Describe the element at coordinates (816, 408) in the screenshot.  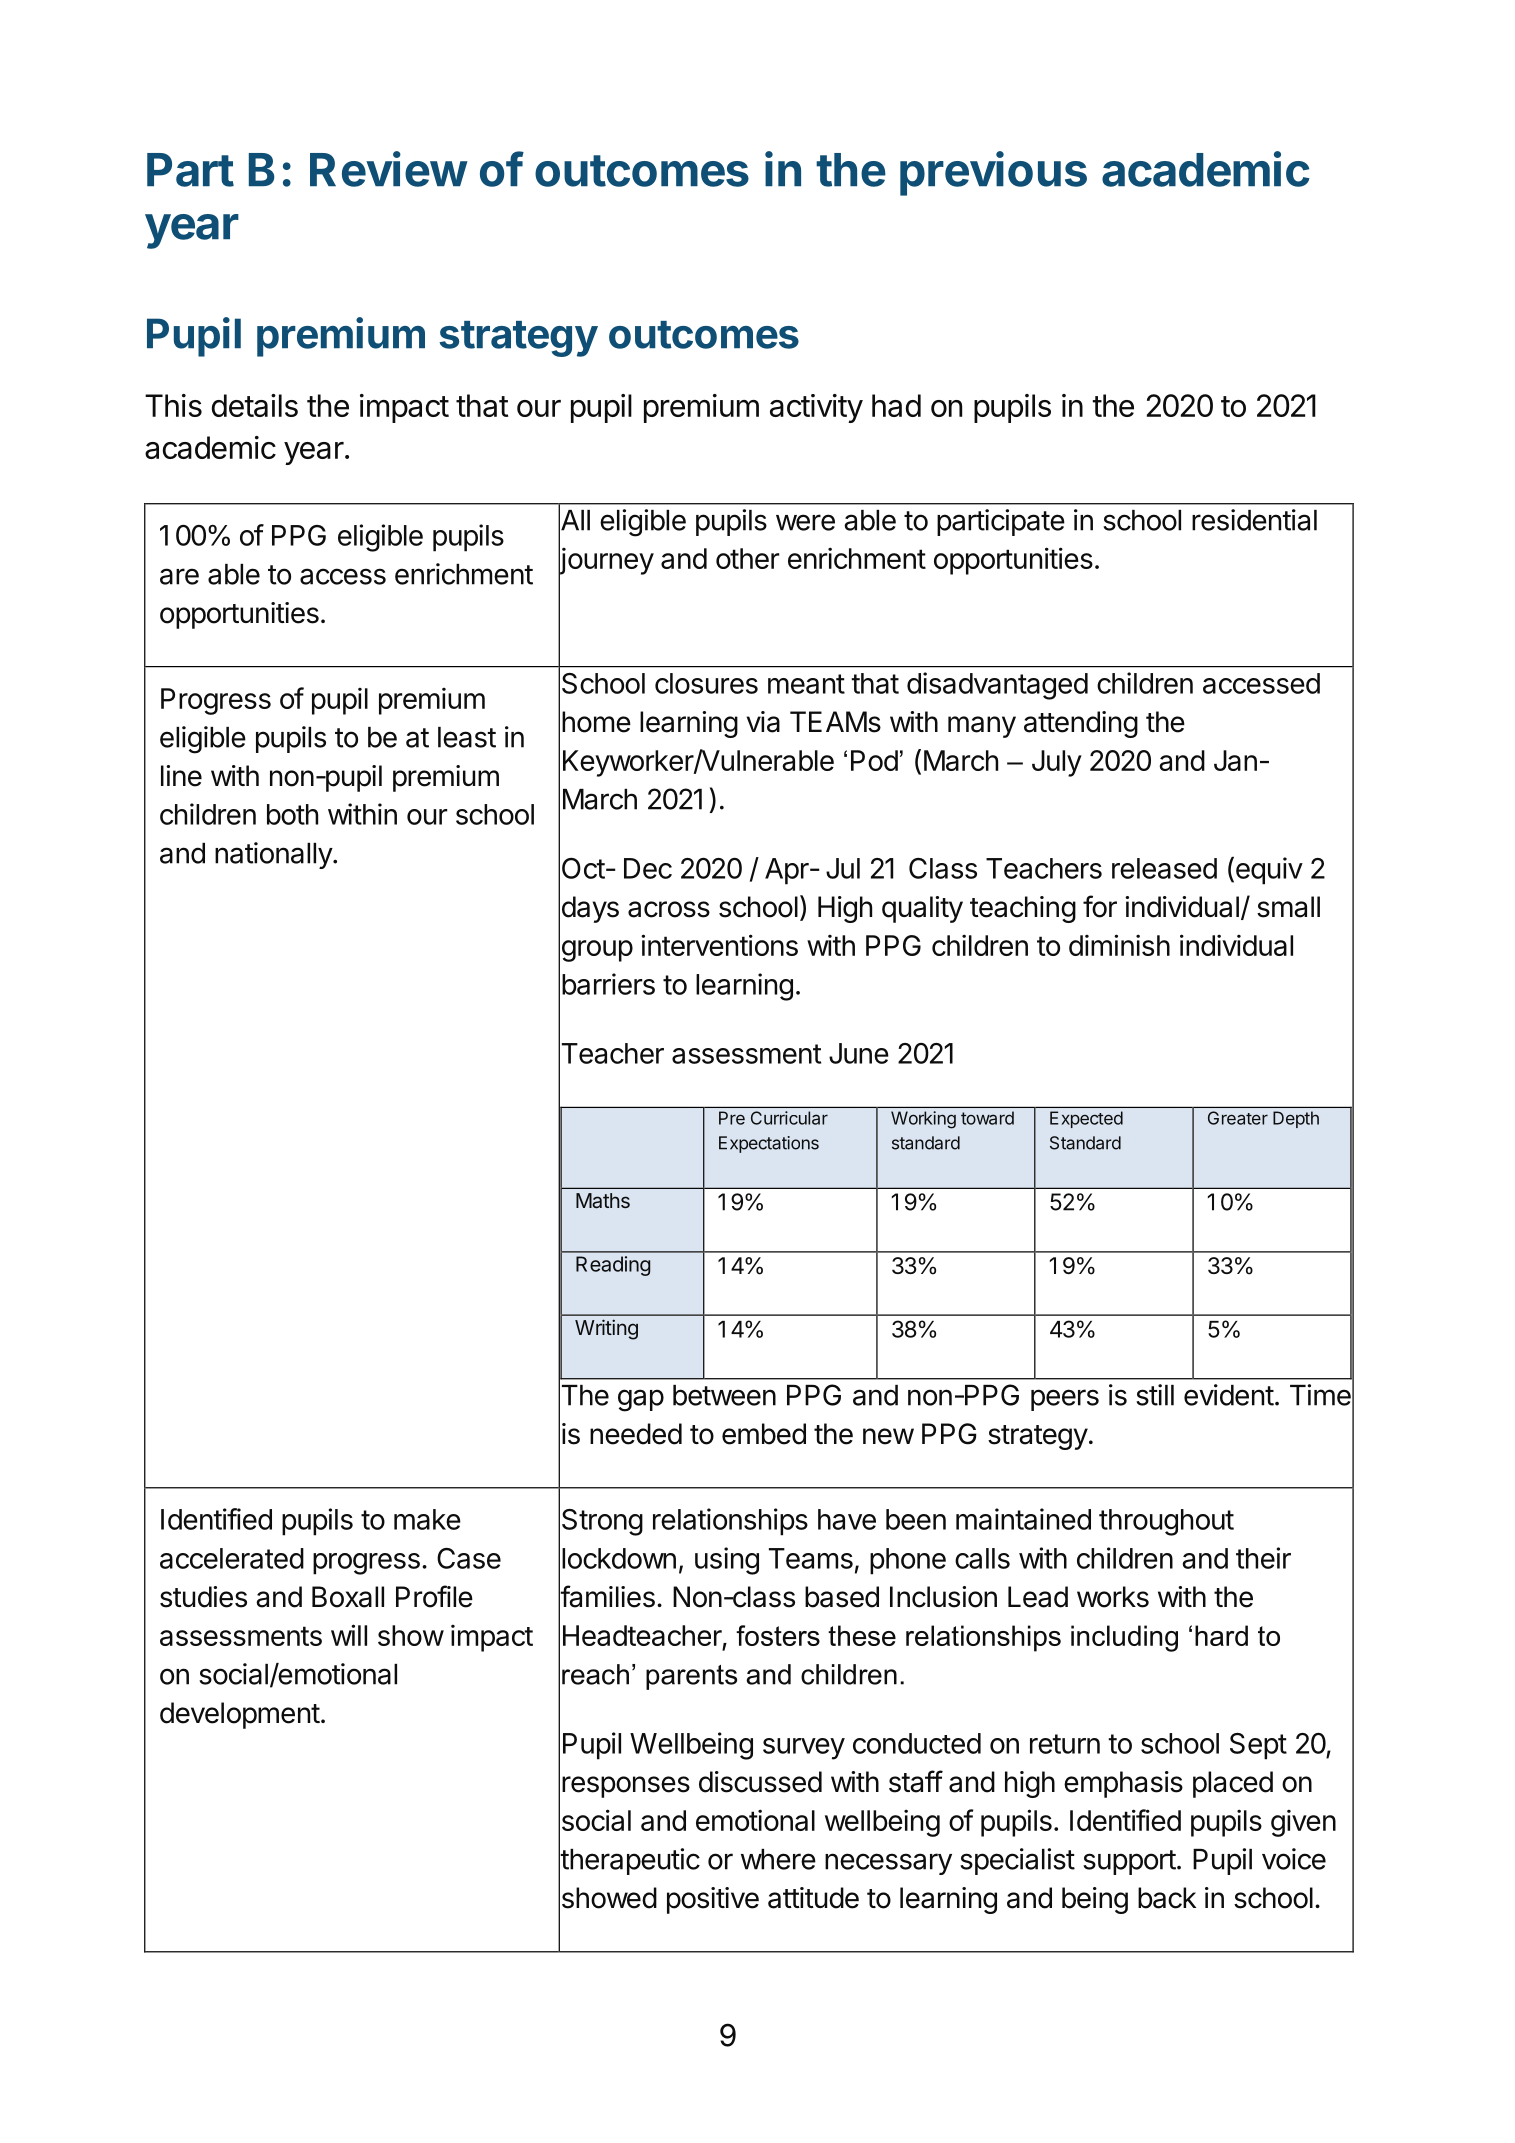
I see `activity` at that location.
